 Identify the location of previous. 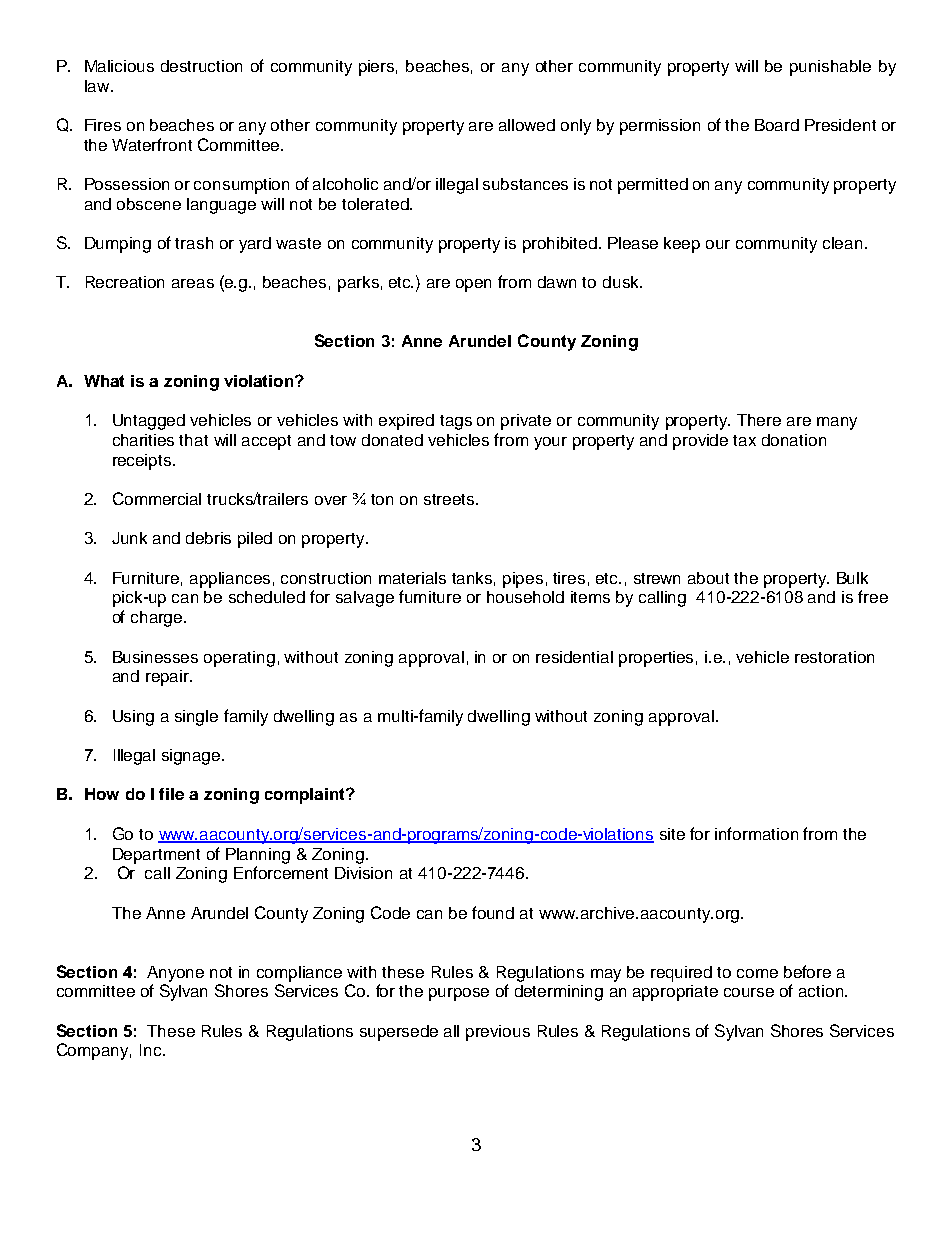
(498, 1033).
